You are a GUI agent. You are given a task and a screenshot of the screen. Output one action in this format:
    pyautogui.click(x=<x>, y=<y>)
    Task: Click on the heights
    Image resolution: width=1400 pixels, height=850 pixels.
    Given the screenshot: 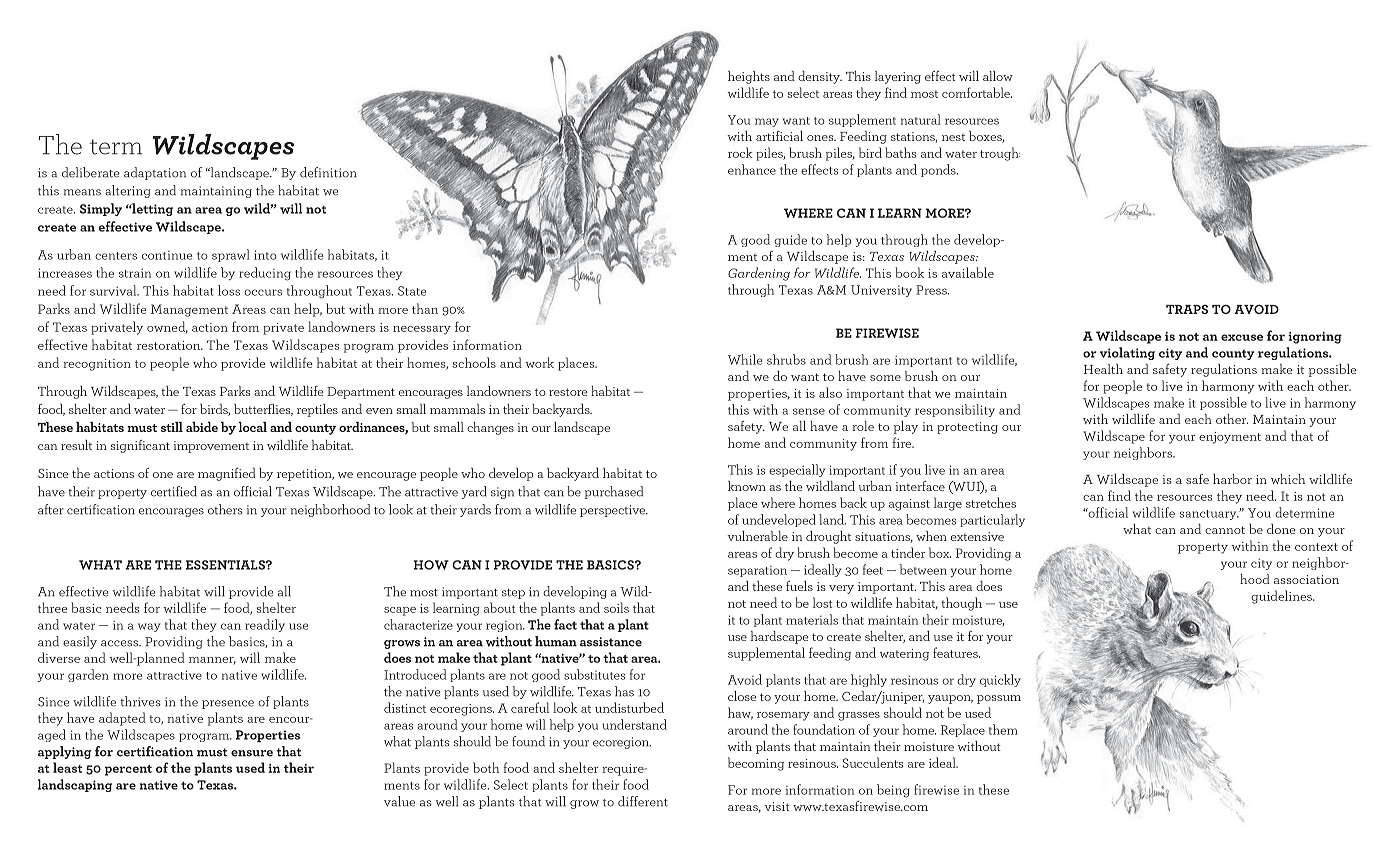 What is the action you would take?
    pyautogui.click(x=749, y=77)
